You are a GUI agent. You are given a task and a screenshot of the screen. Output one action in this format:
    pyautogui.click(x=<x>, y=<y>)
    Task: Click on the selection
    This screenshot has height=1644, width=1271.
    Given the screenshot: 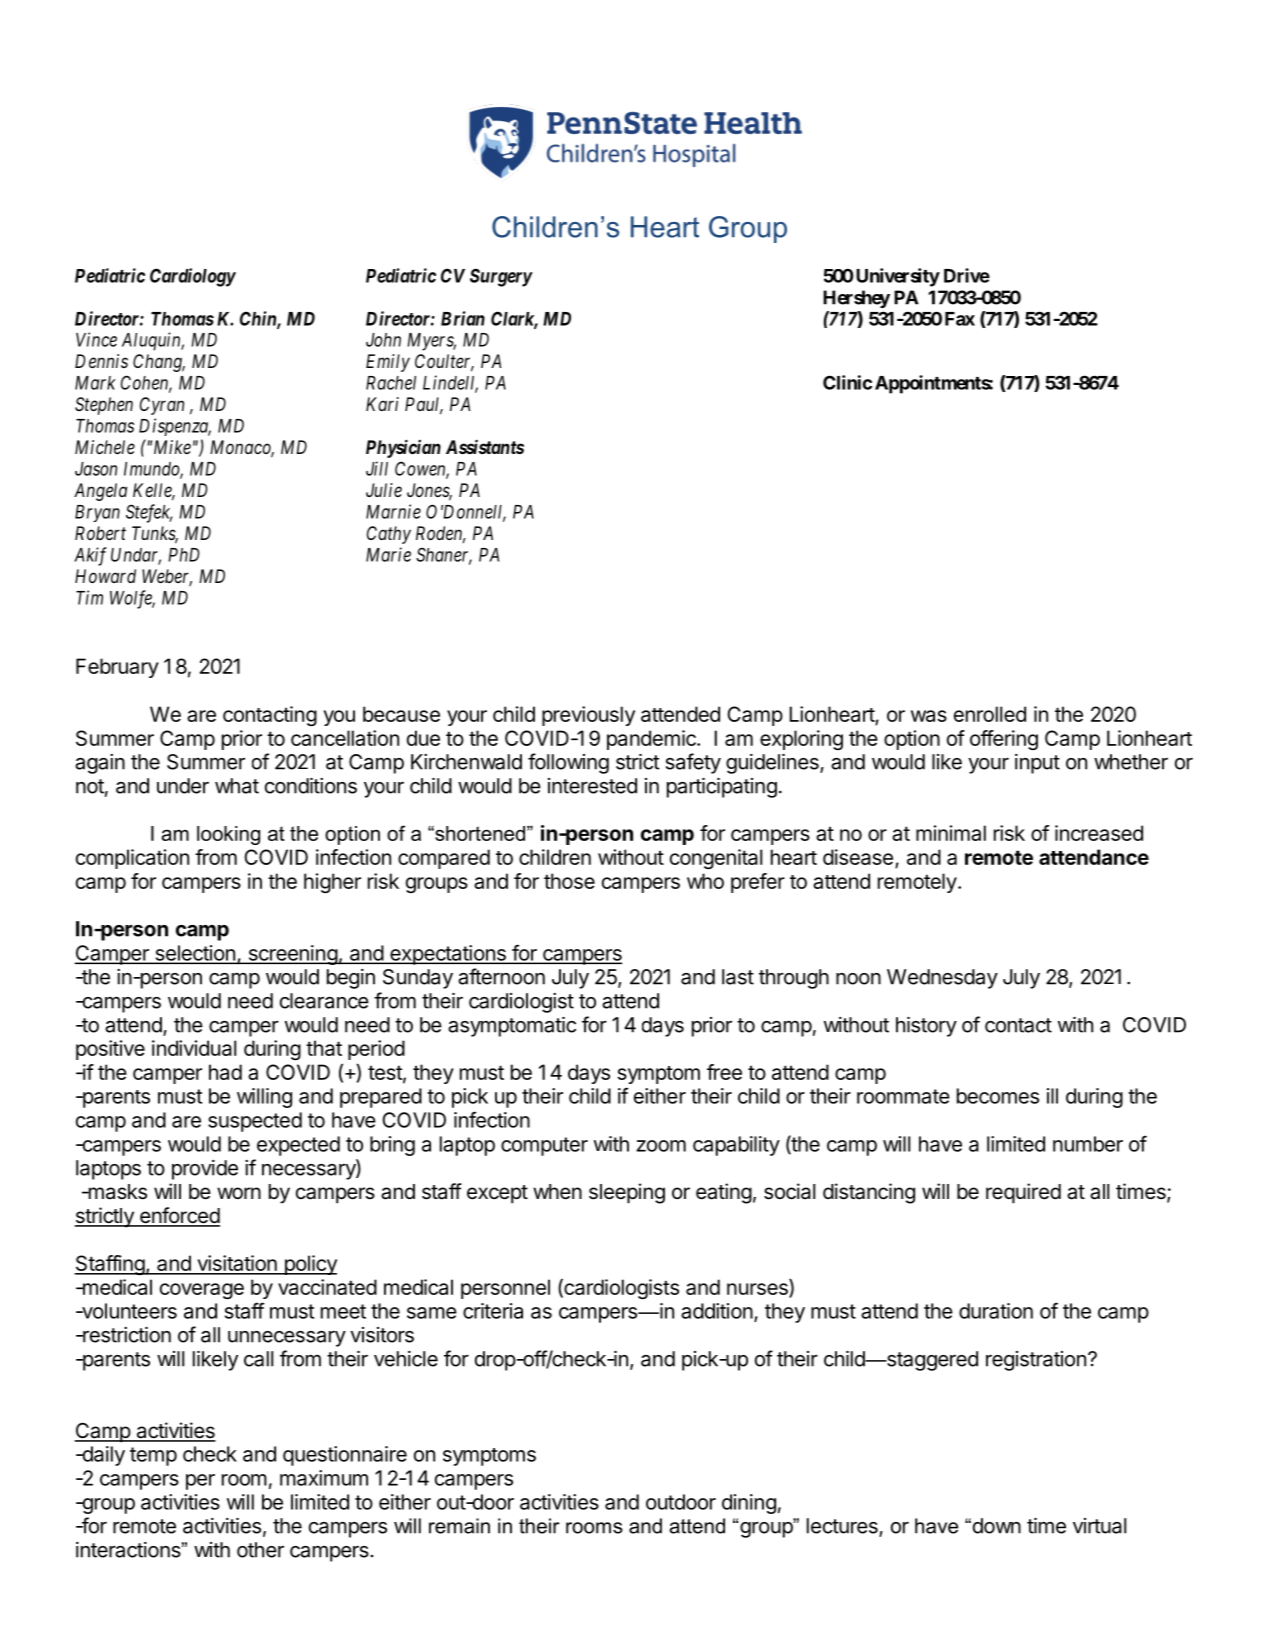 What is the action you would take?
    pyautogui.click(x=195, y=954)
